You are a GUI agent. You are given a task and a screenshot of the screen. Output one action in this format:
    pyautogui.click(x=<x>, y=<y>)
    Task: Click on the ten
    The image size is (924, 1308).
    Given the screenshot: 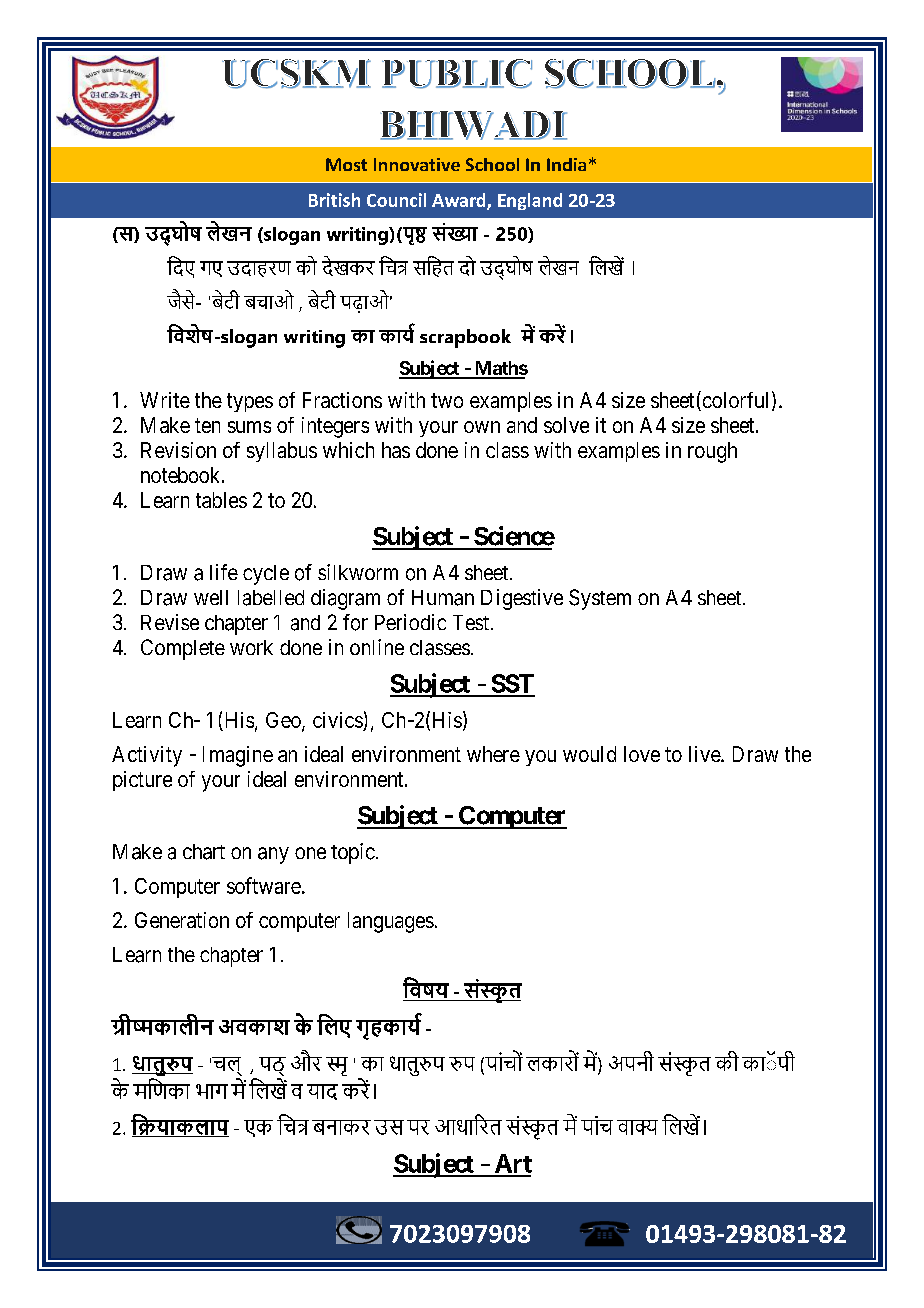 What is the action you would take?
    pyautogui.click(x=207, y=425)
